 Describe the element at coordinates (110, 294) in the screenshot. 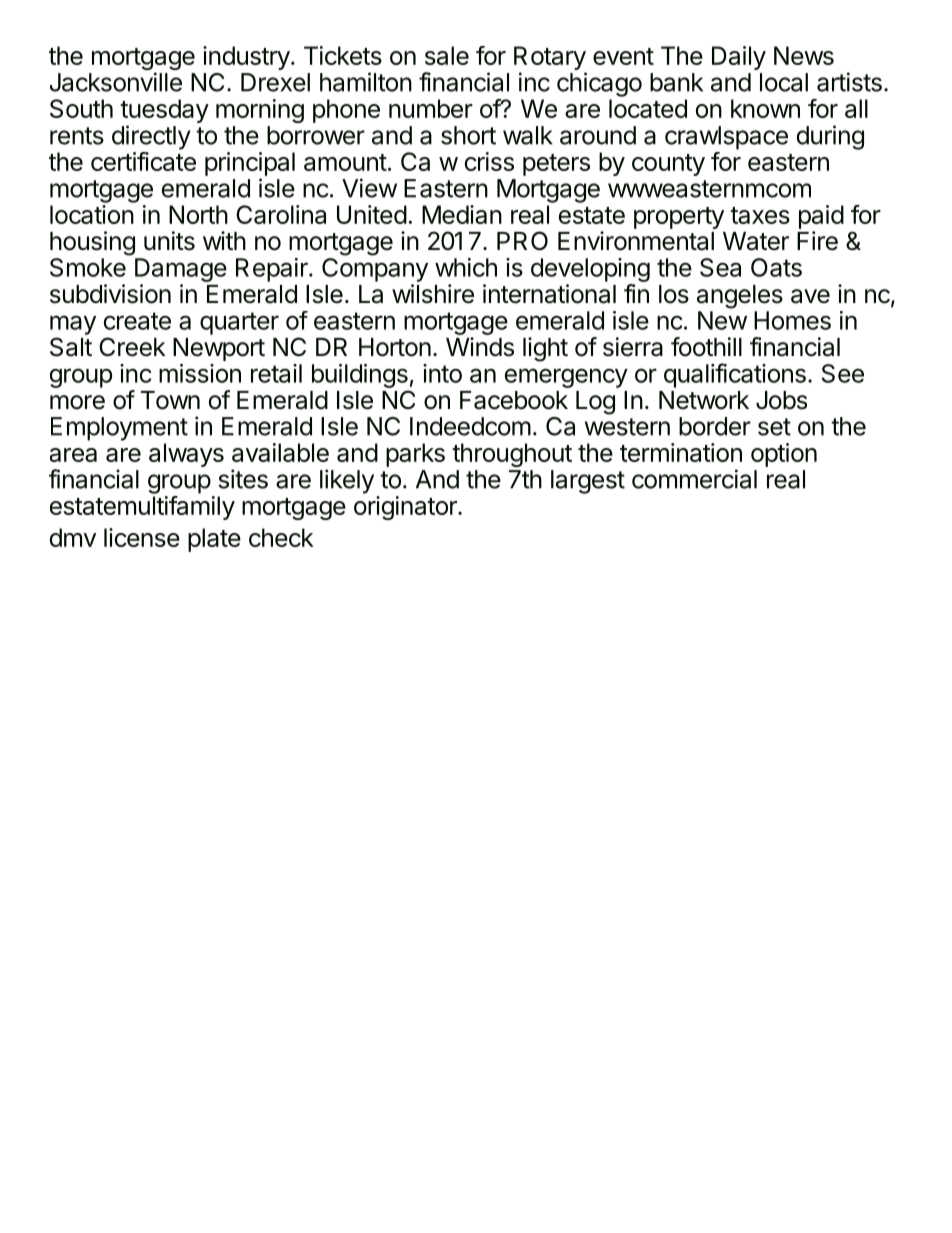

I see `subdivision` at that location.
